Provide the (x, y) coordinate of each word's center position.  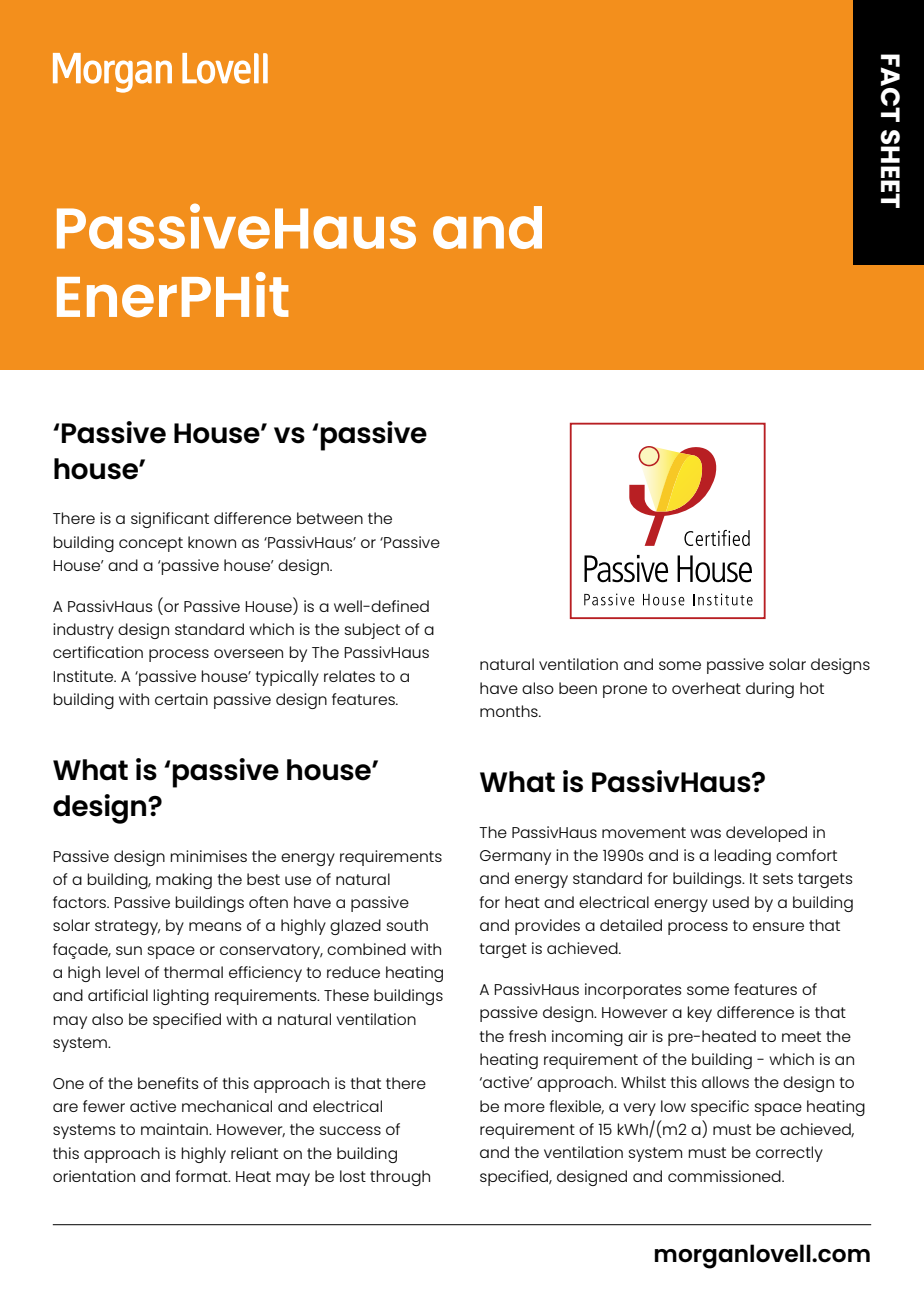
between (330, 518)
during (770, 690)
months (510, 711)
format (203, 1176)
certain (181, 699)
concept (151, 544)
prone (625, 691)
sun (129, 950)
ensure (778, 926)
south (407, 925)
